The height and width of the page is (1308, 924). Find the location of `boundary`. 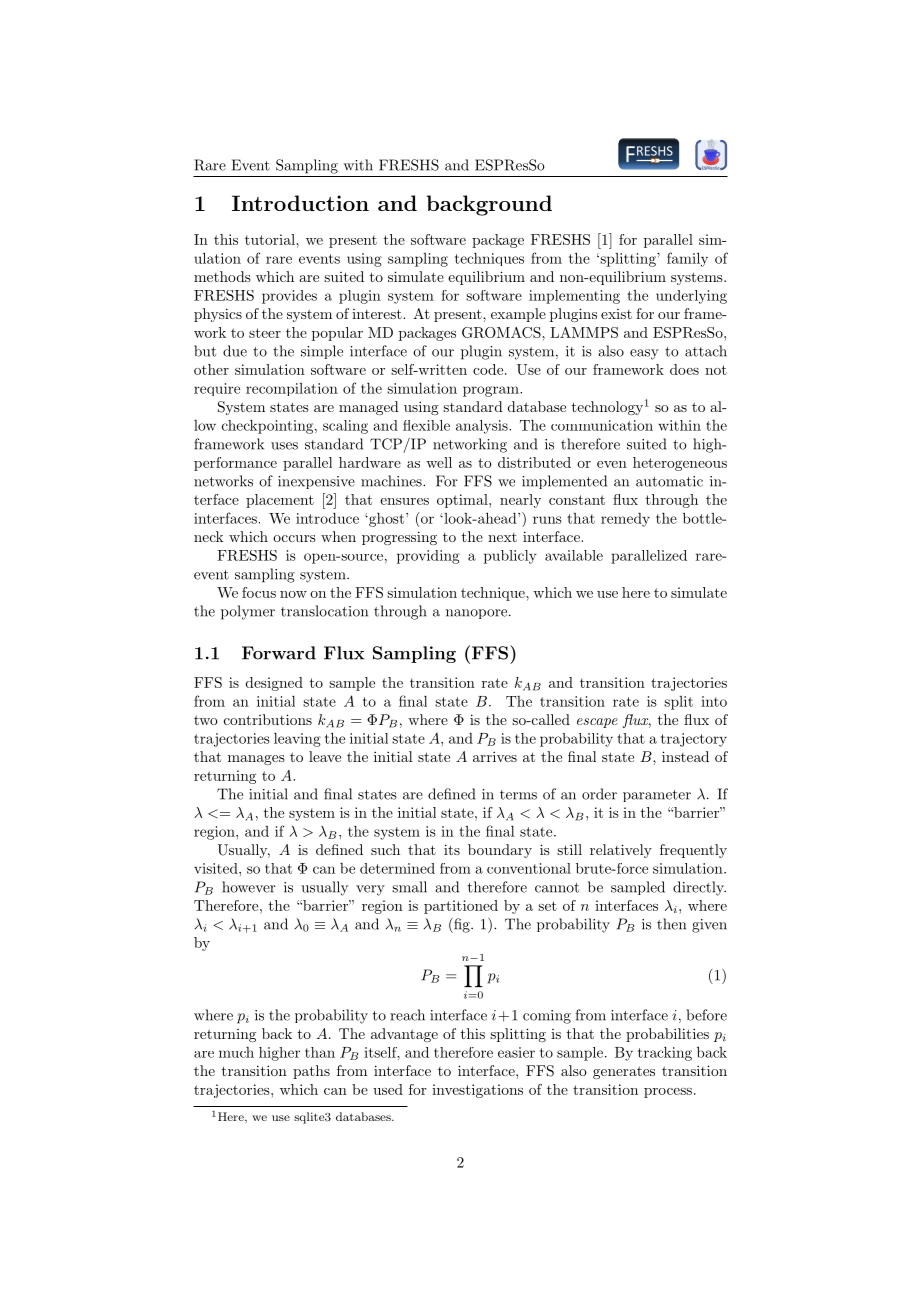

boundary is located at coordinates (500, 851).
